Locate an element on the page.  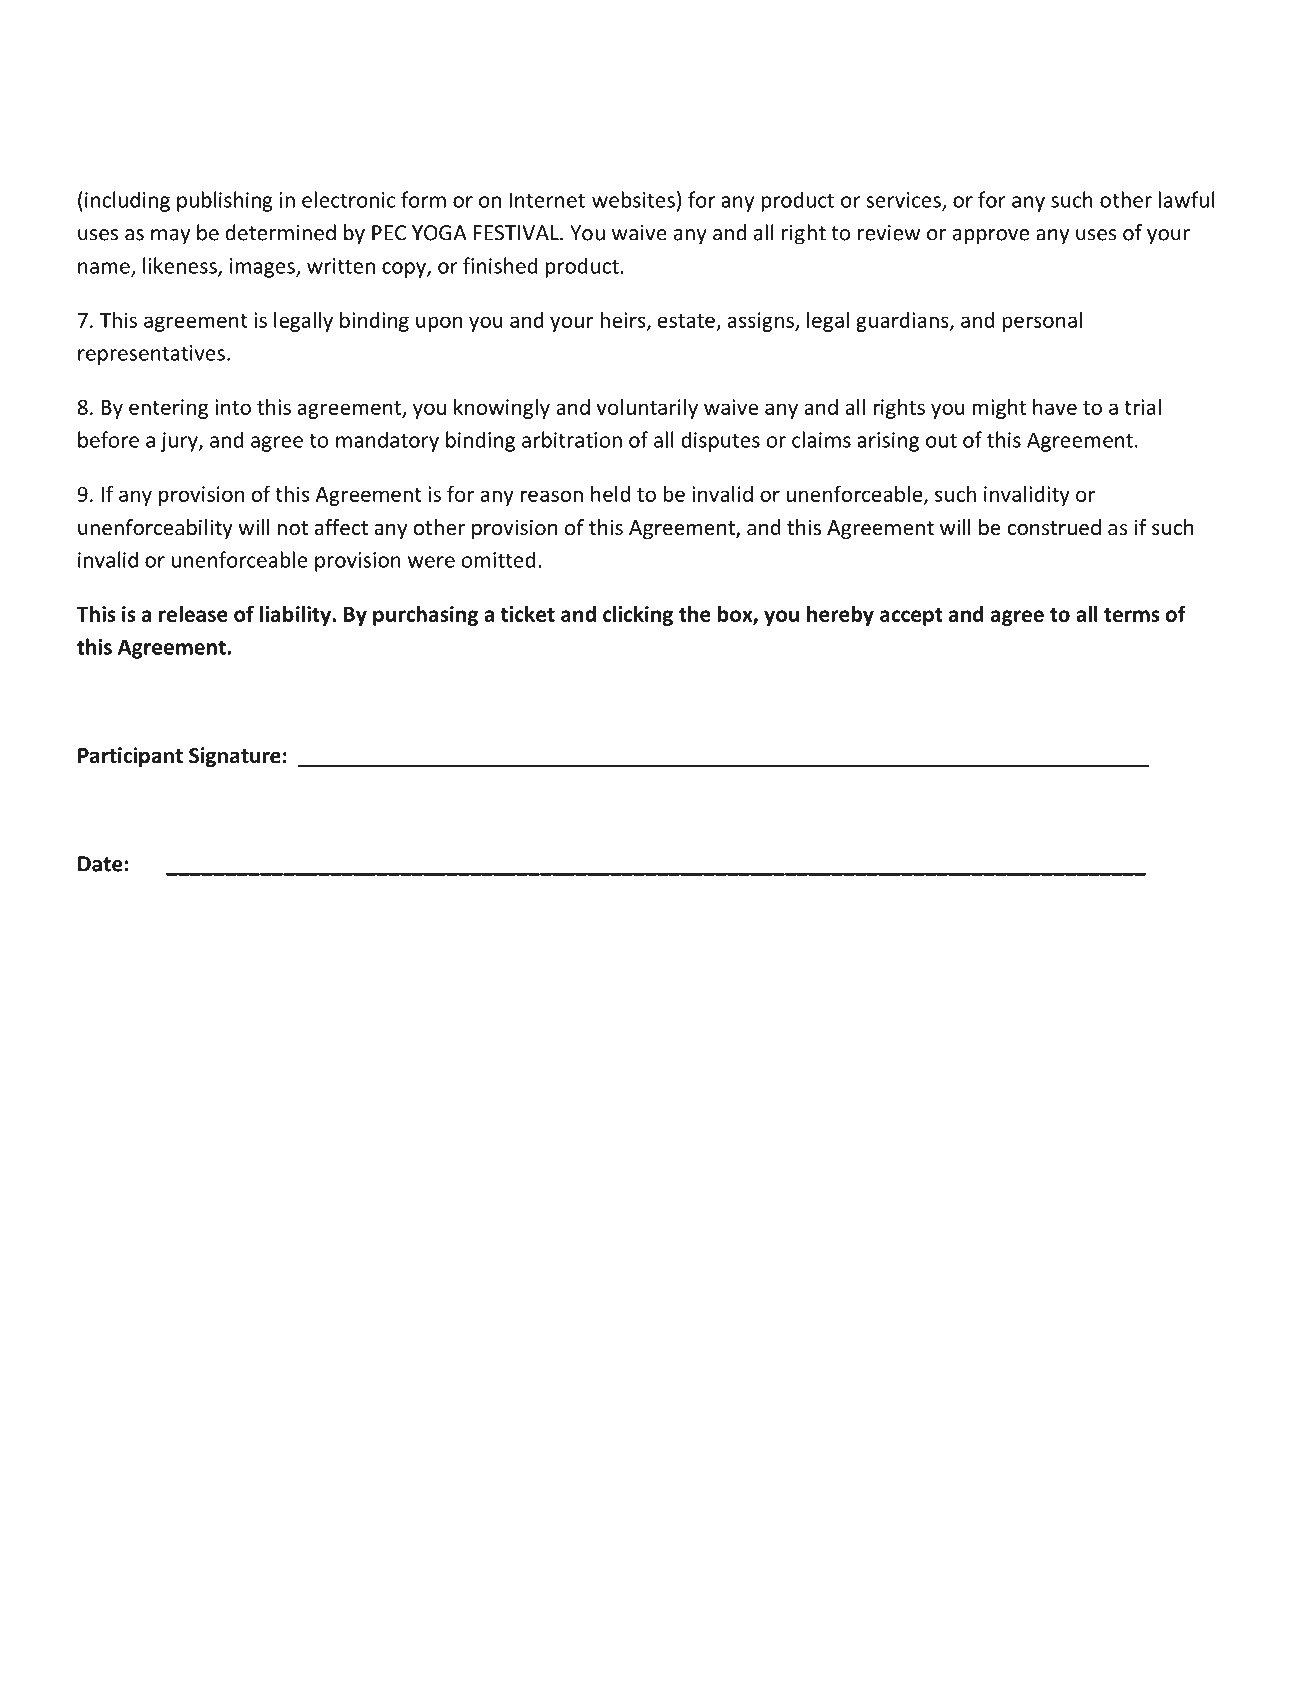
into is located at coordinates (233, 407).
